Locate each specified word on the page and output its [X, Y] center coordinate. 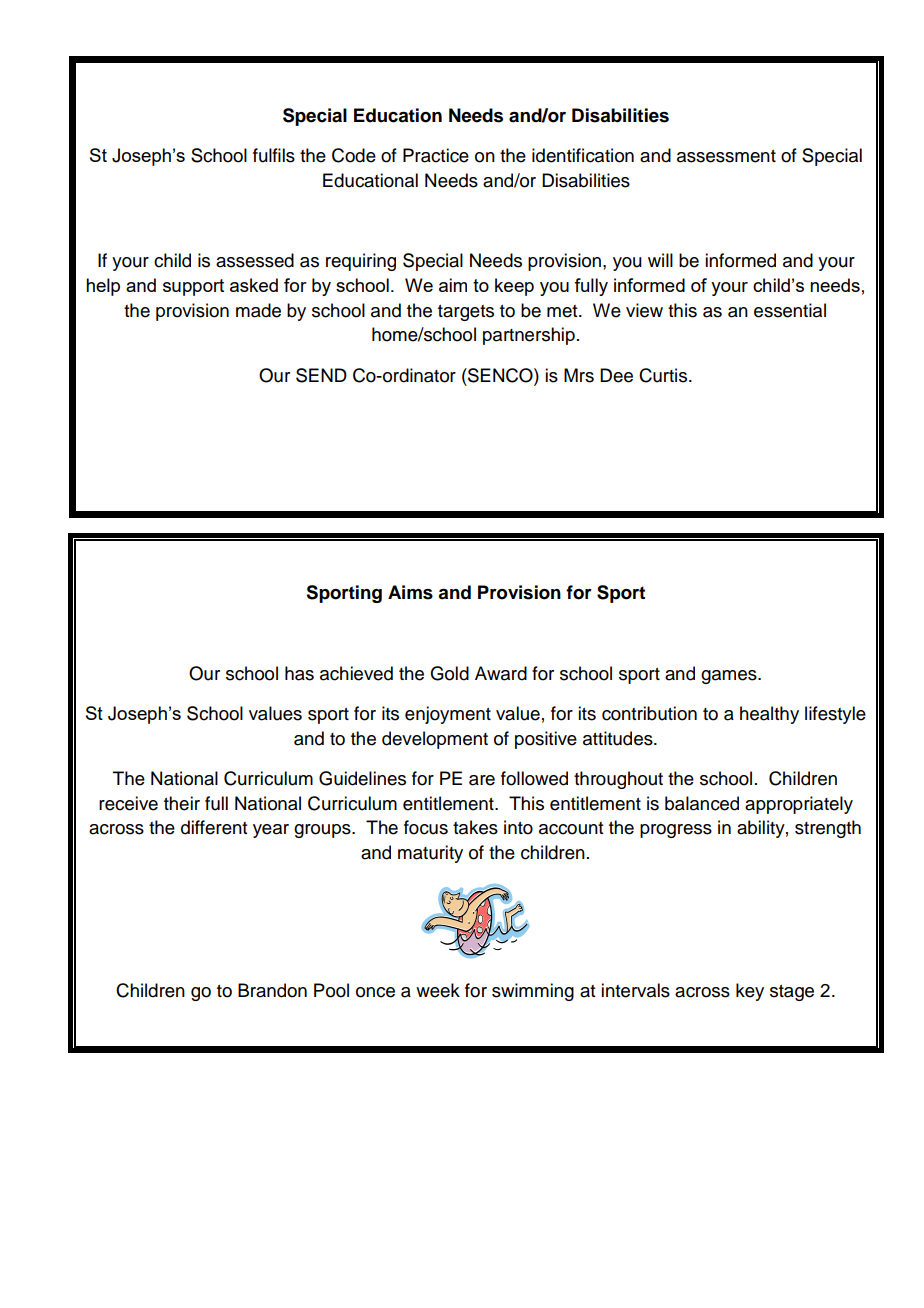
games [730, 677]
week [438, 990]
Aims [410, 592]
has [299, 673]
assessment [726, 156]
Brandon [272, 990]
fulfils [274, 155]
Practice [436, 155]
